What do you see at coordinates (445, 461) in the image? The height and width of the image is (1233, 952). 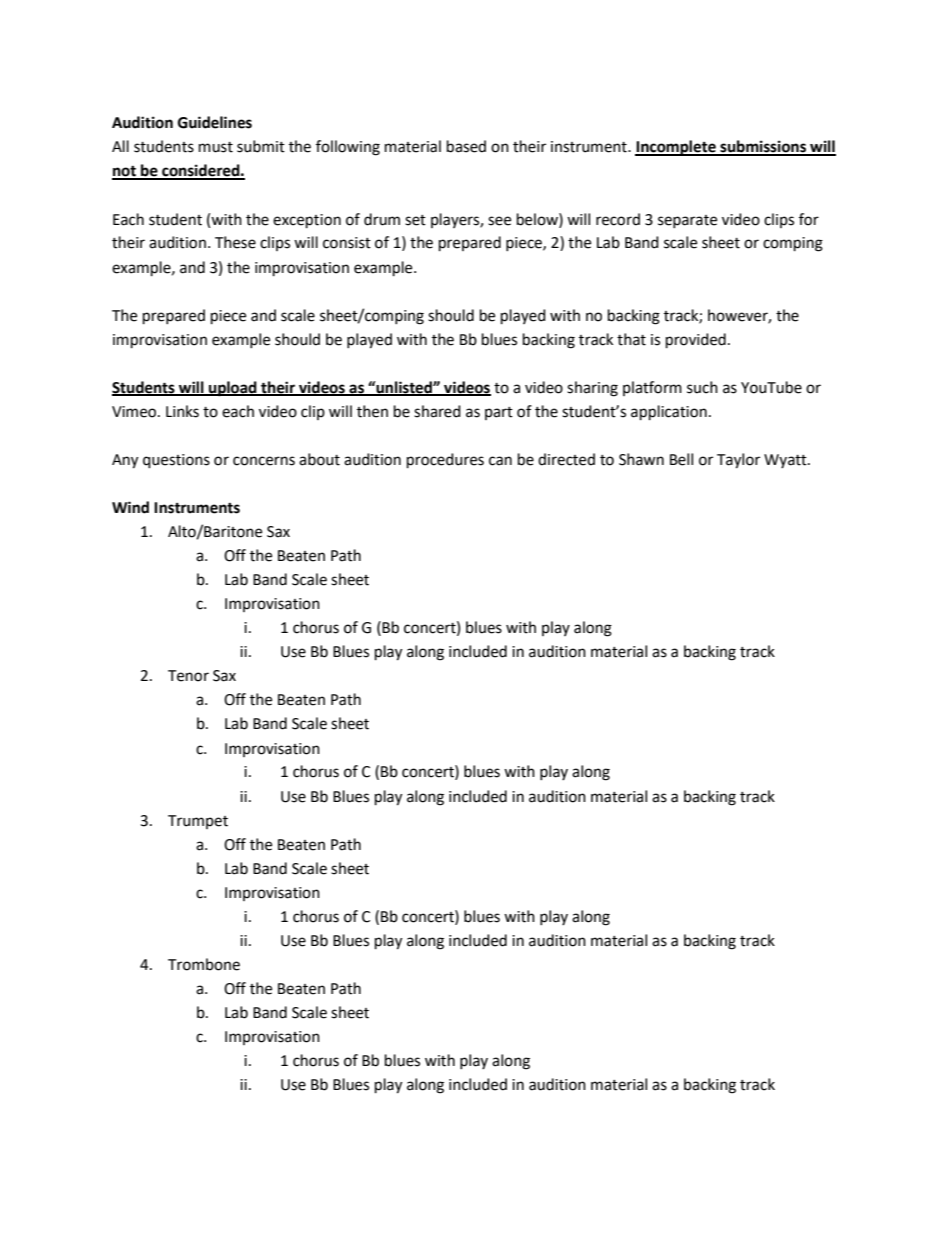 I see `procedures` at bounding box center [445, 461].
